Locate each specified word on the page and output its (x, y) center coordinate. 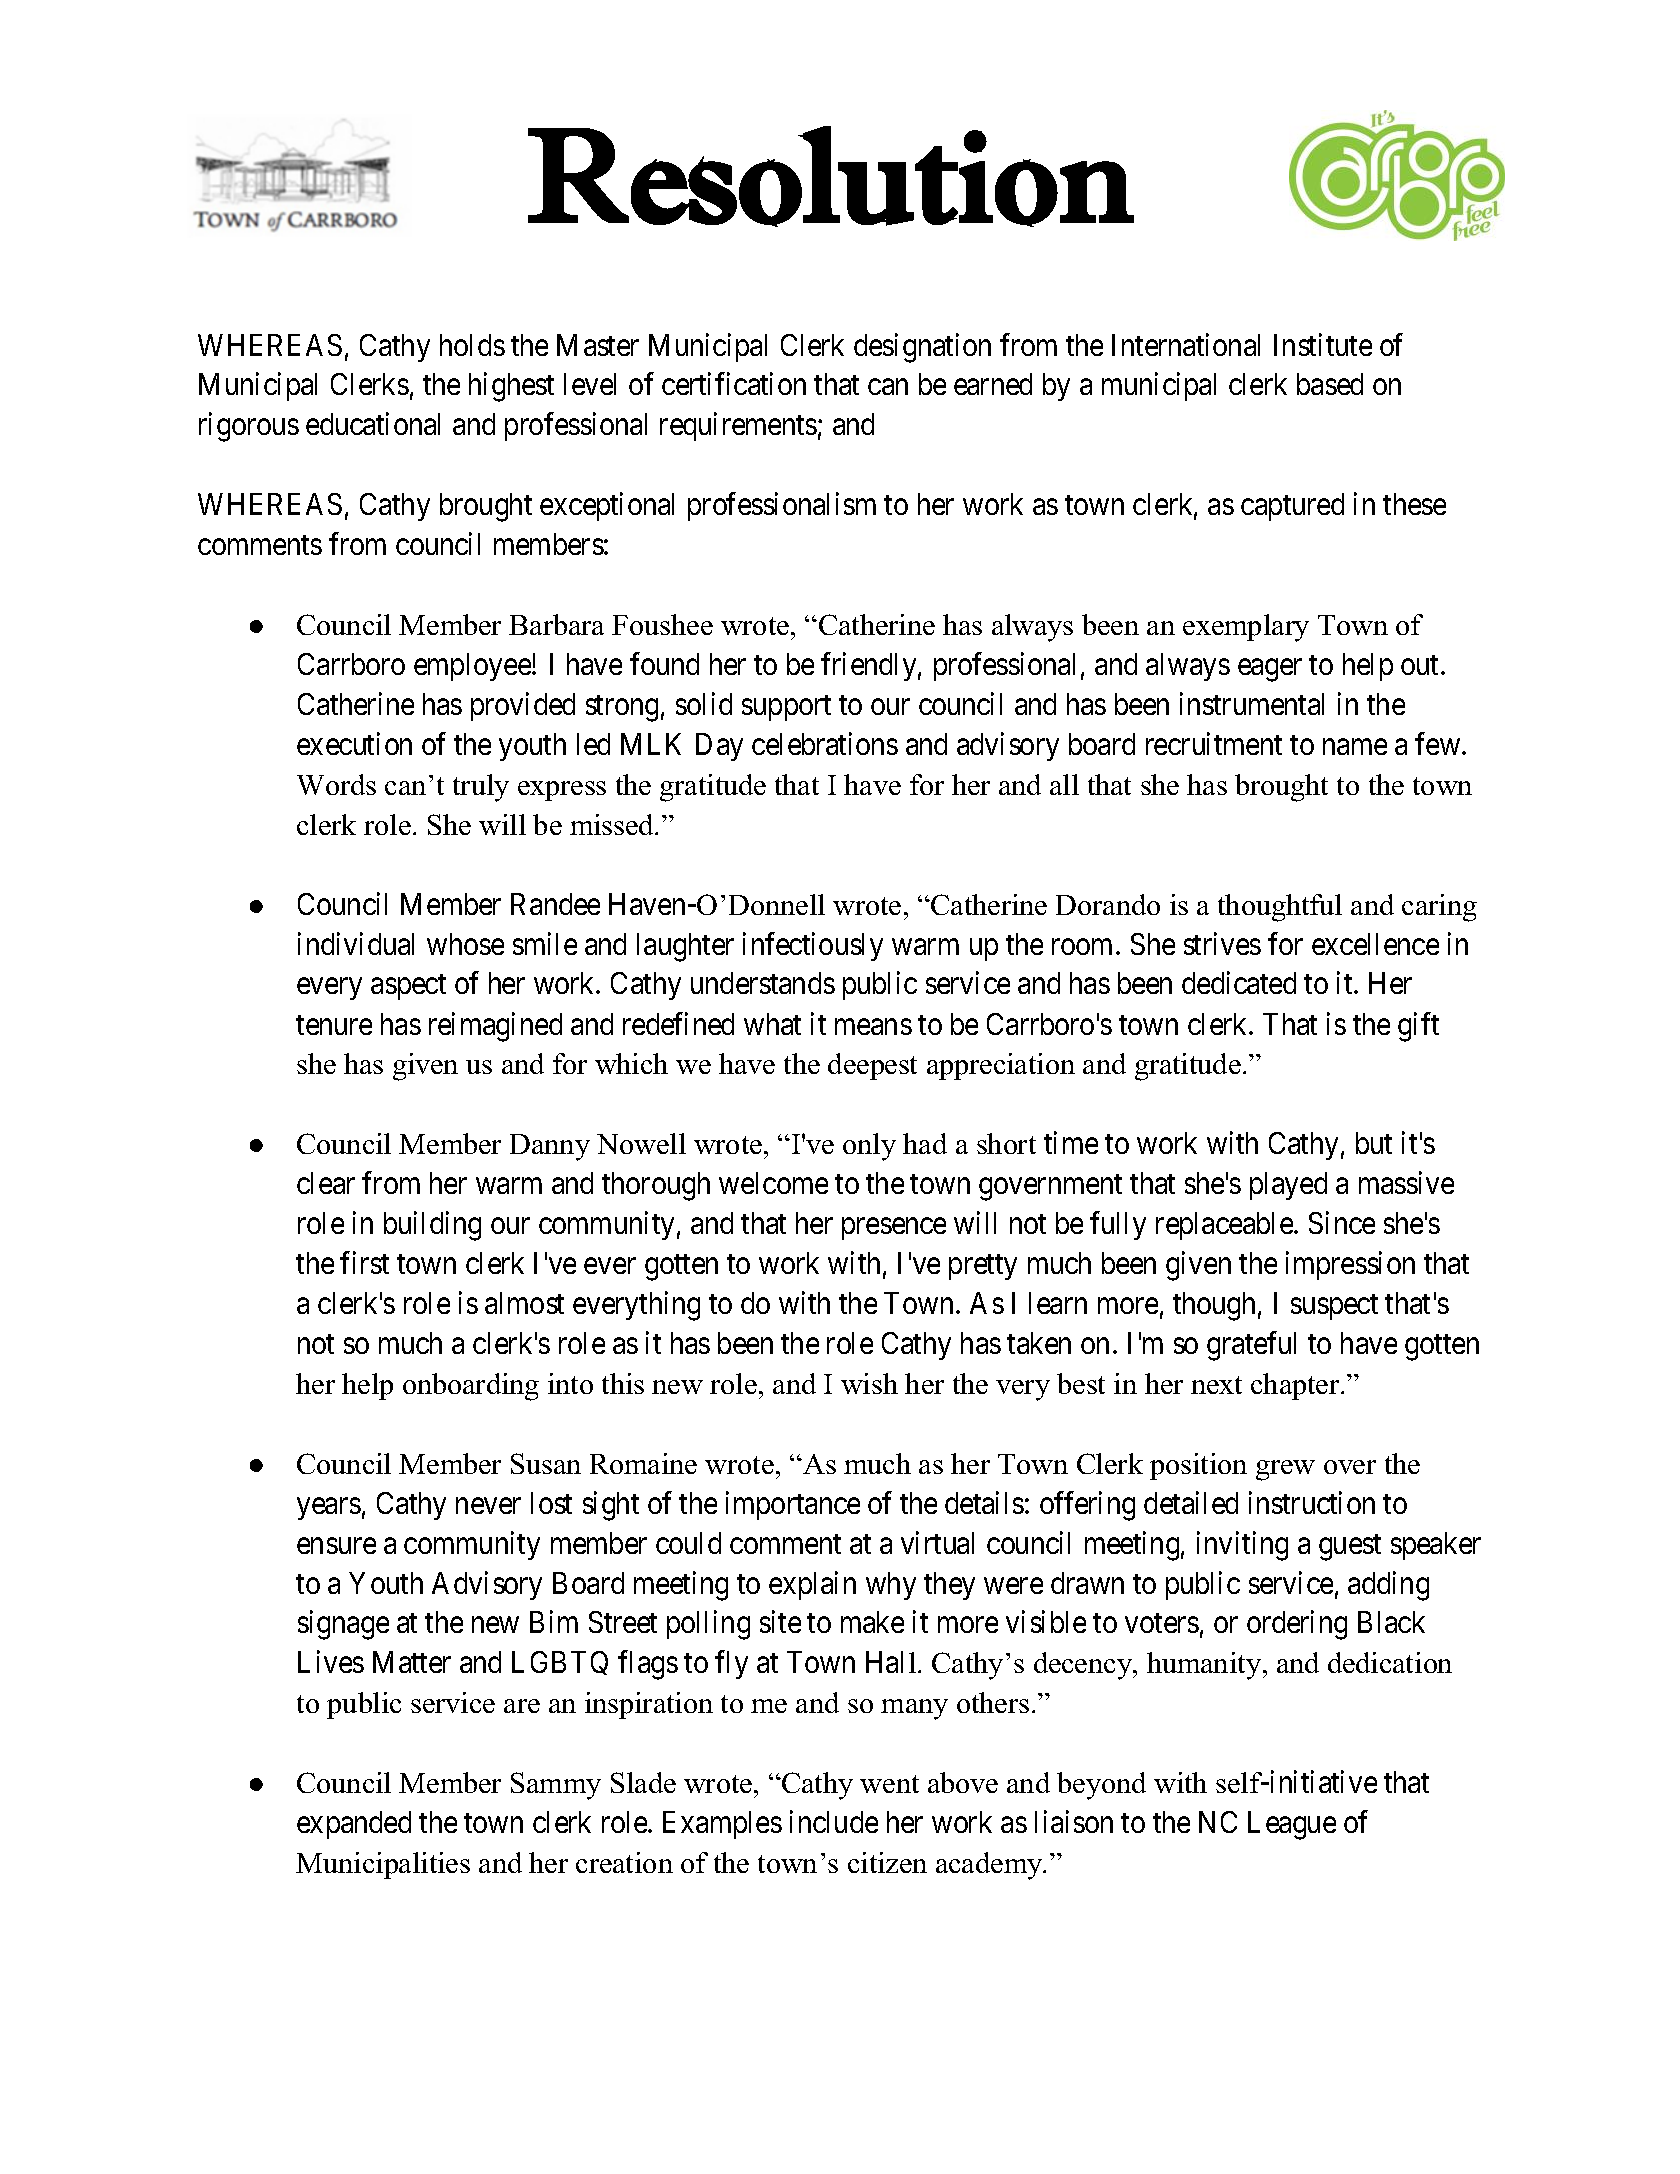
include (834, 1822)
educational (373, 424)
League (1292, 1825)
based (1330, 384)
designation (922, 348)
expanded (354, 1825)
